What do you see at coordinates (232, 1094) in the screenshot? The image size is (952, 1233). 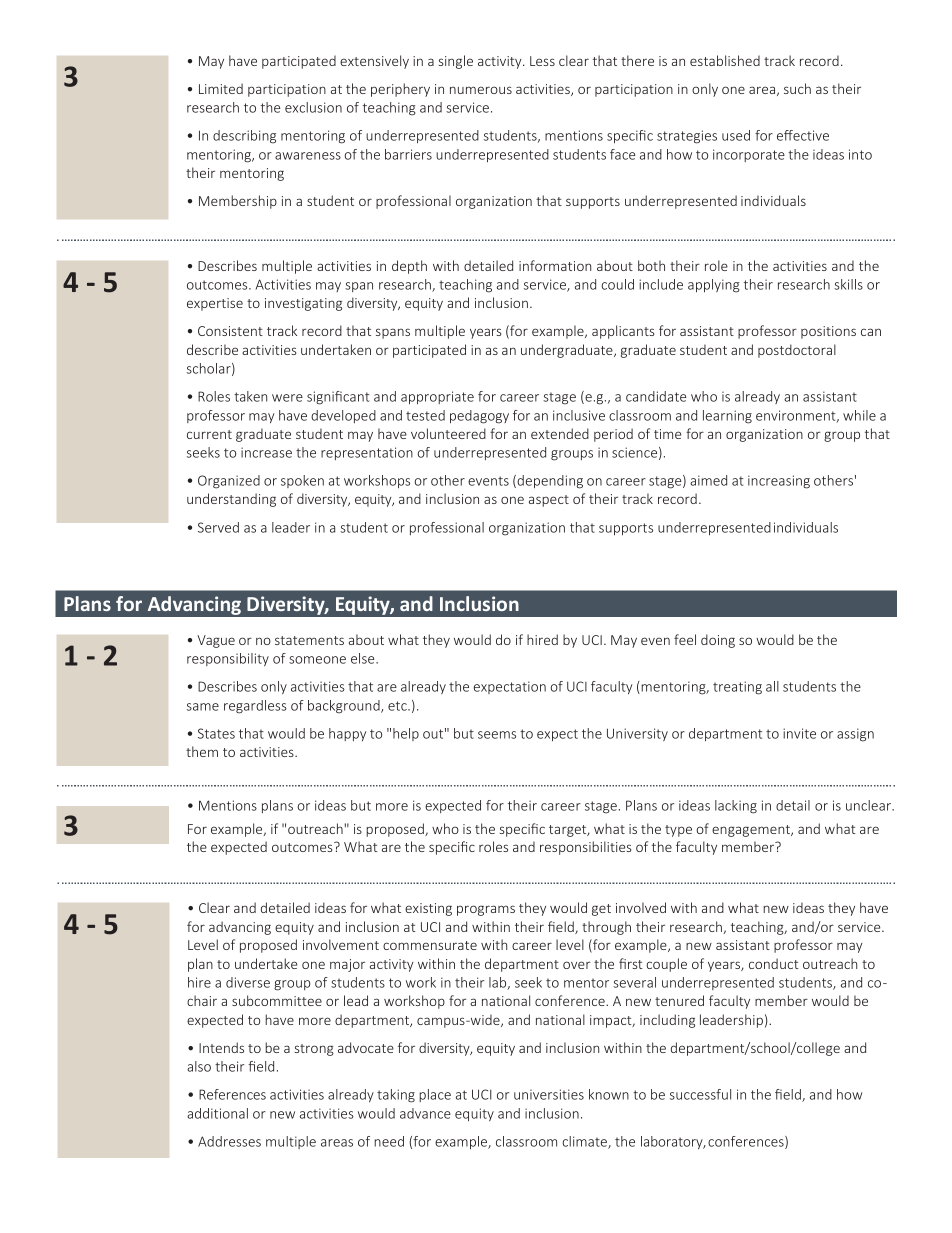 I see `References` at bounding box center [232, 1094].
